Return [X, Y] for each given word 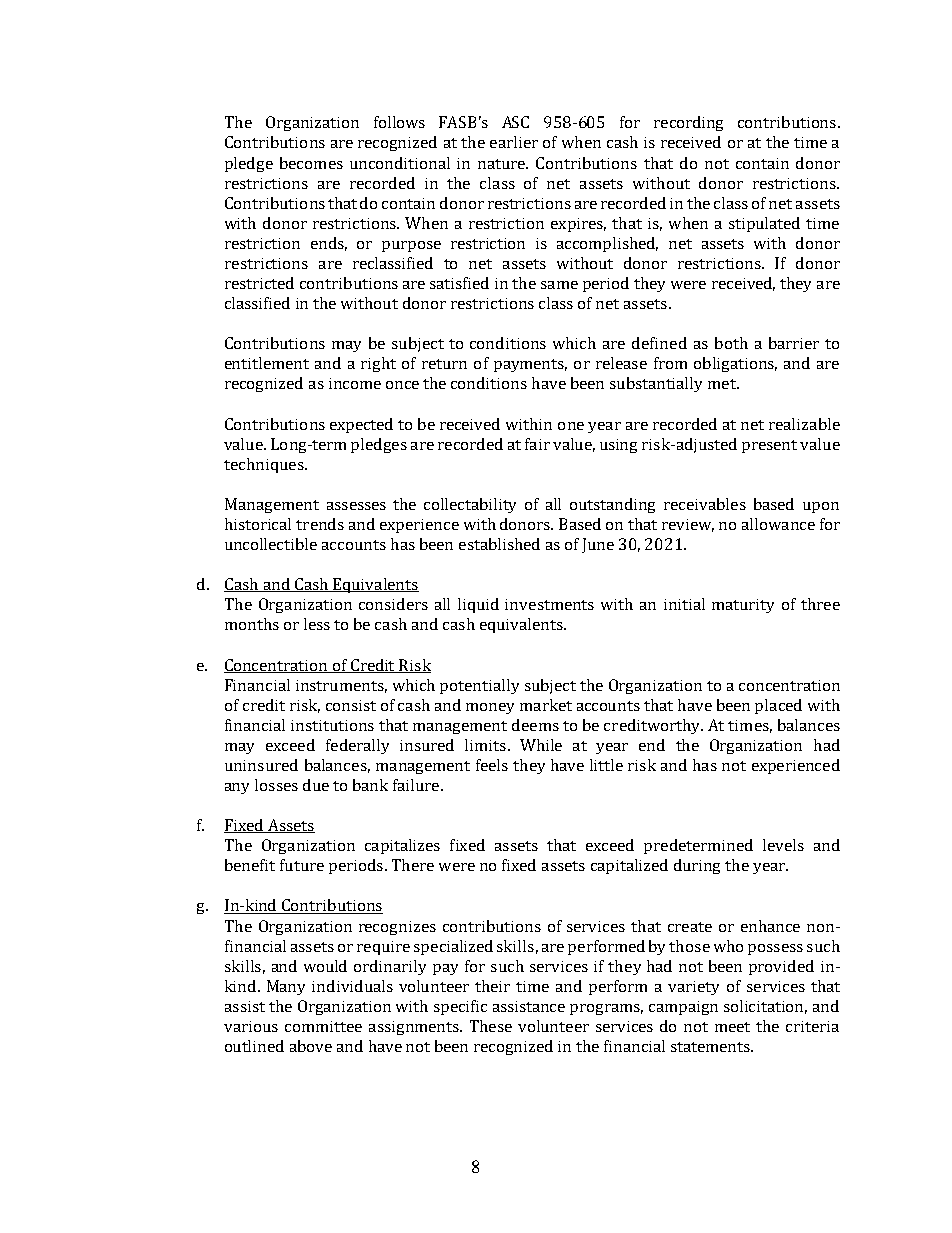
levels [783, 845]
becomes [311, 163]
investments [549, 604]
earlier [514, 142]
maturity [743, 606]
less [317, 624]
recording [688, 123]
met [723, 384]
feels [492, 765]
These [491, 1026]
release [621, 363]
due [316, 785]
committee [323, 1026]
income [355, 383]
